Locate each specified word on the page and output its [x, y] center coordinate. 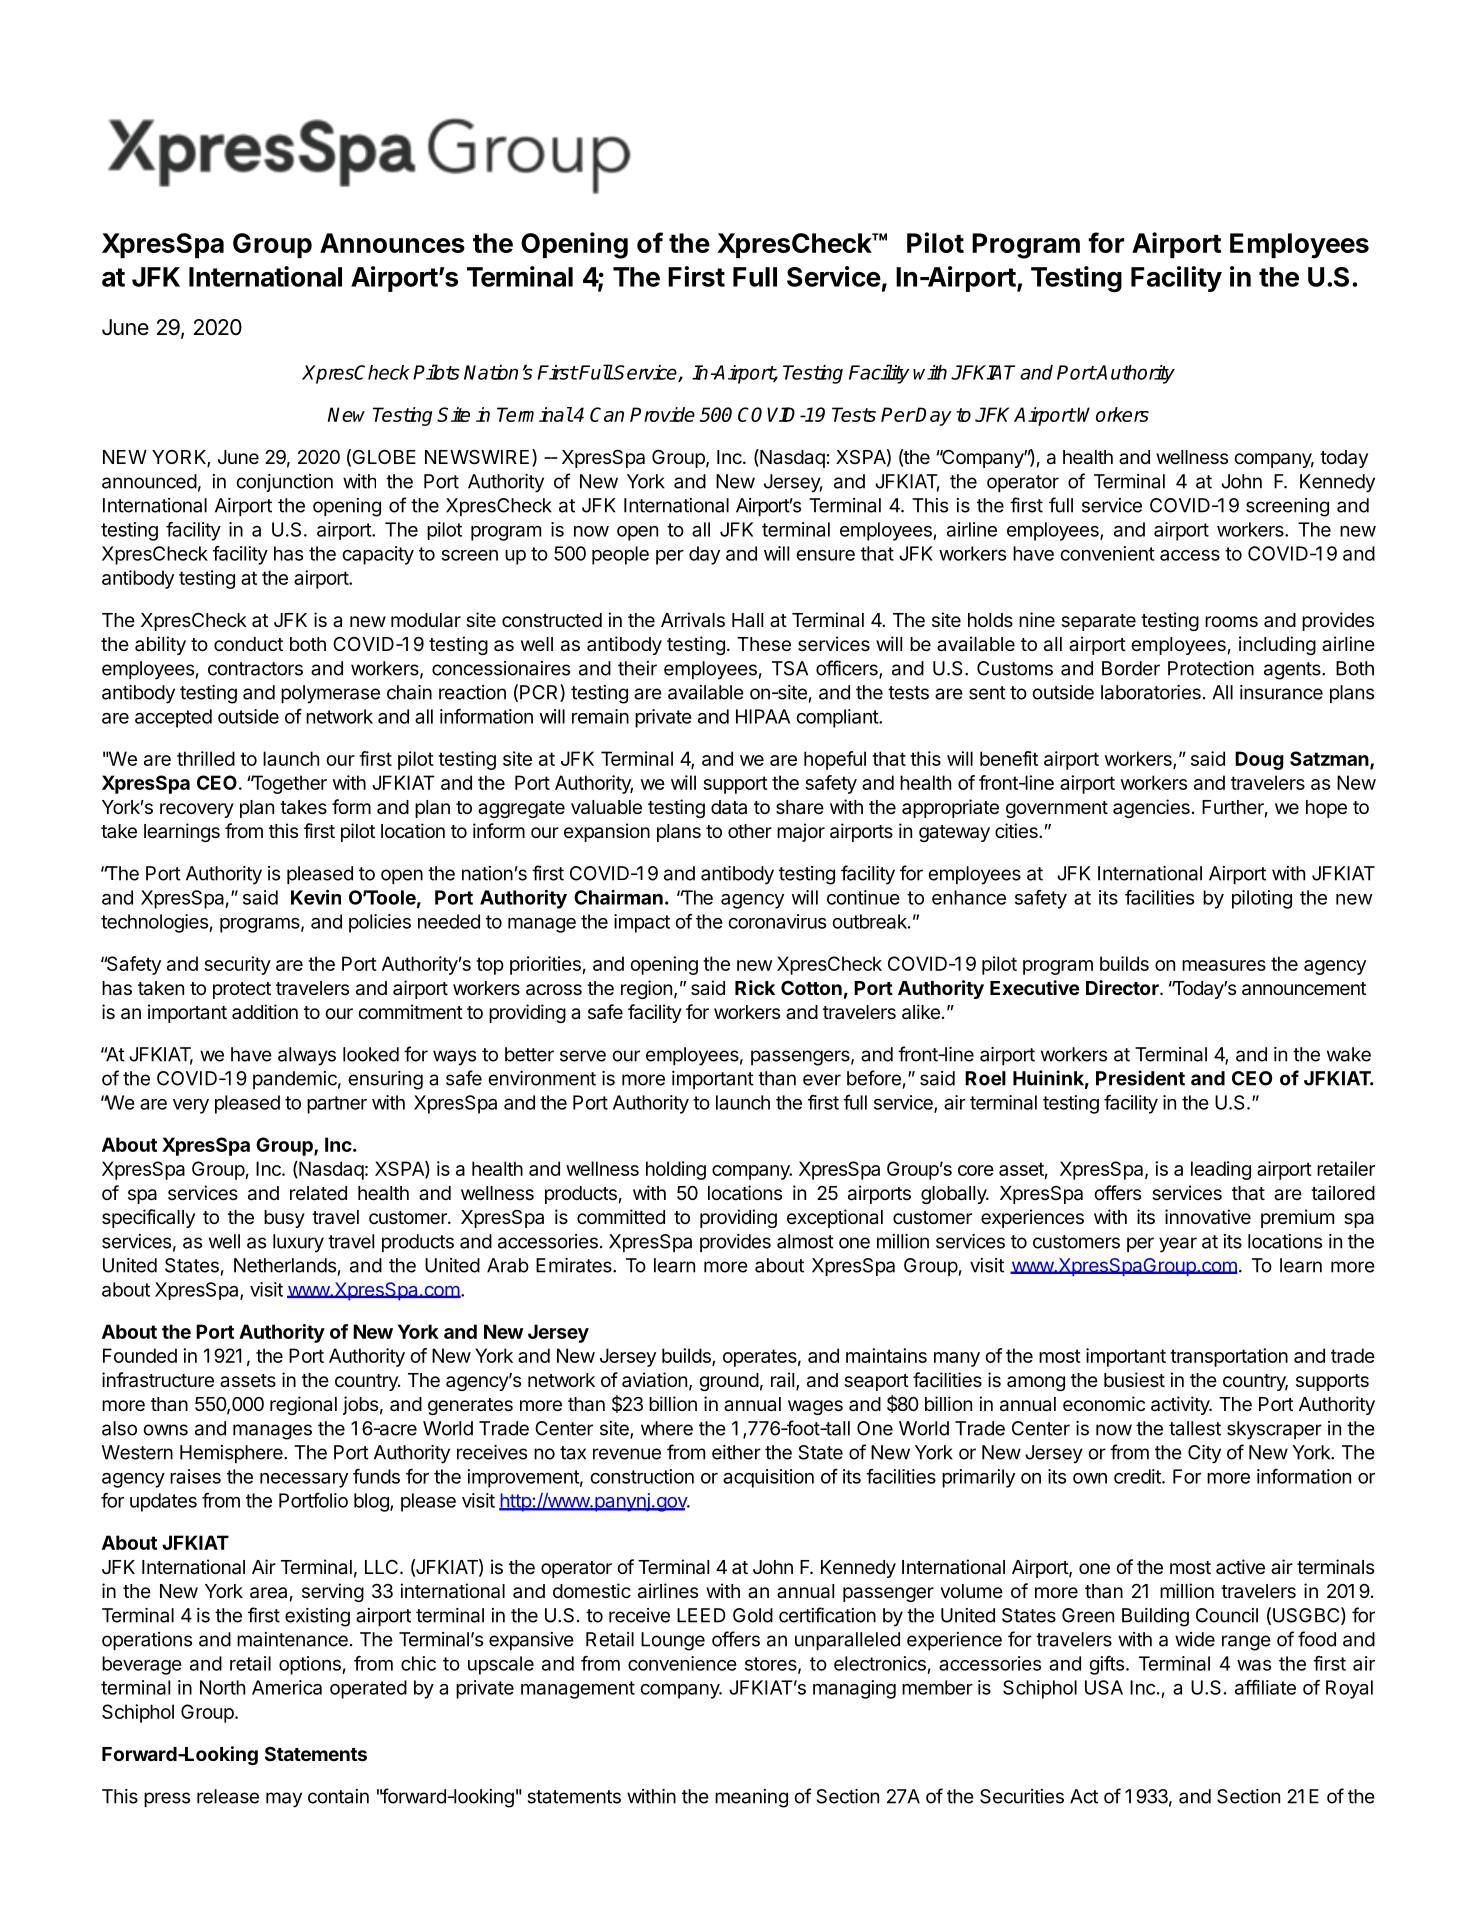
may [284, 1800]
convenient [1107, 553]
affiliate [1265, 1687]
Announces [392, 243]
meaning [751, 1798]
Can [607, 414]
